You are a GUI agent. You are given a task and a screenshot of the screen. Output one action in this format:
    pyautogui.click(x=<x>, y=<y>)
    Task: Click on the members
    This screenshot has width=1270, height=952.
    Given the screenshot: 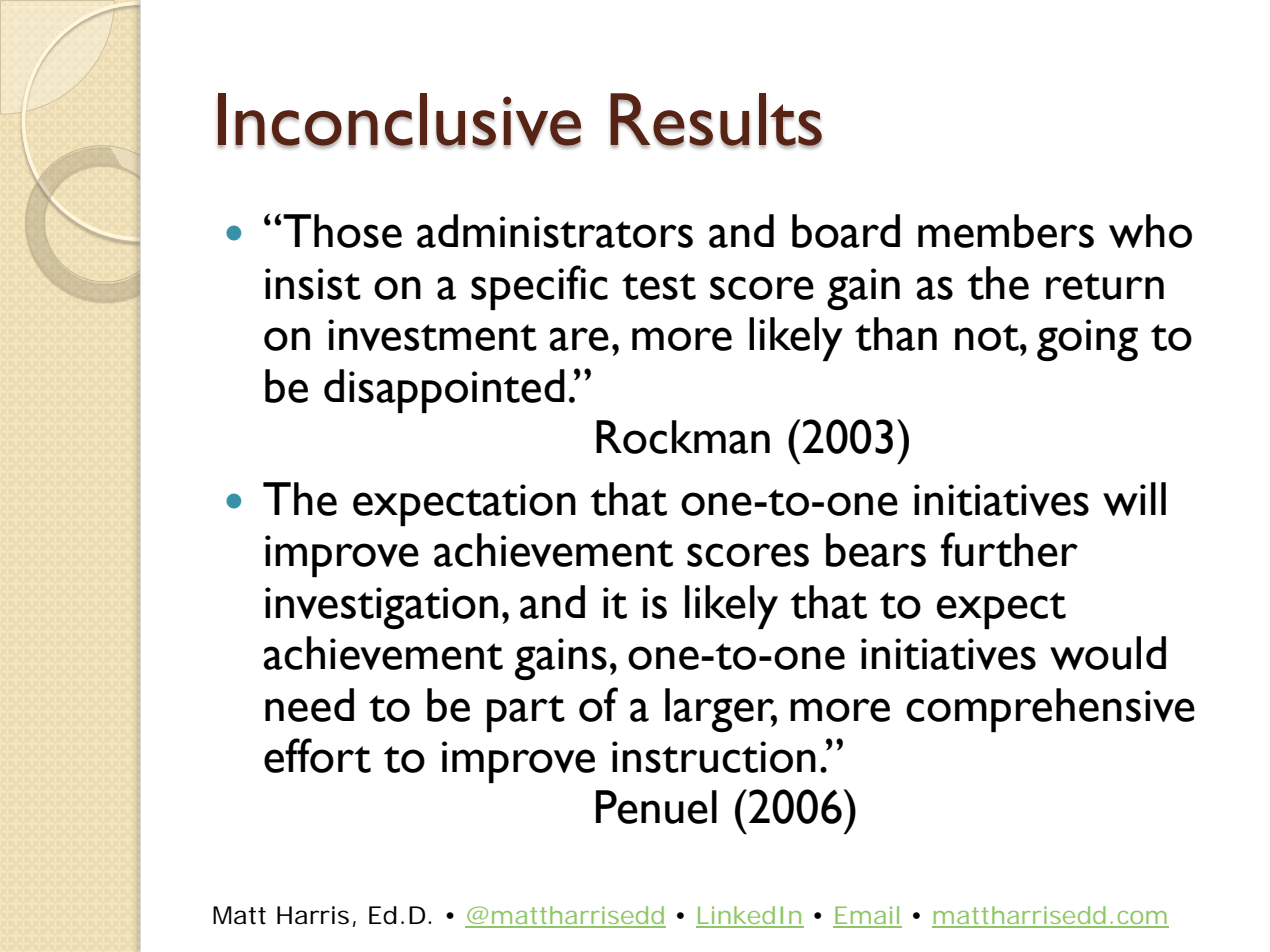 What is the action you would take?
    pyautogui.click(x=1006, y=231)
